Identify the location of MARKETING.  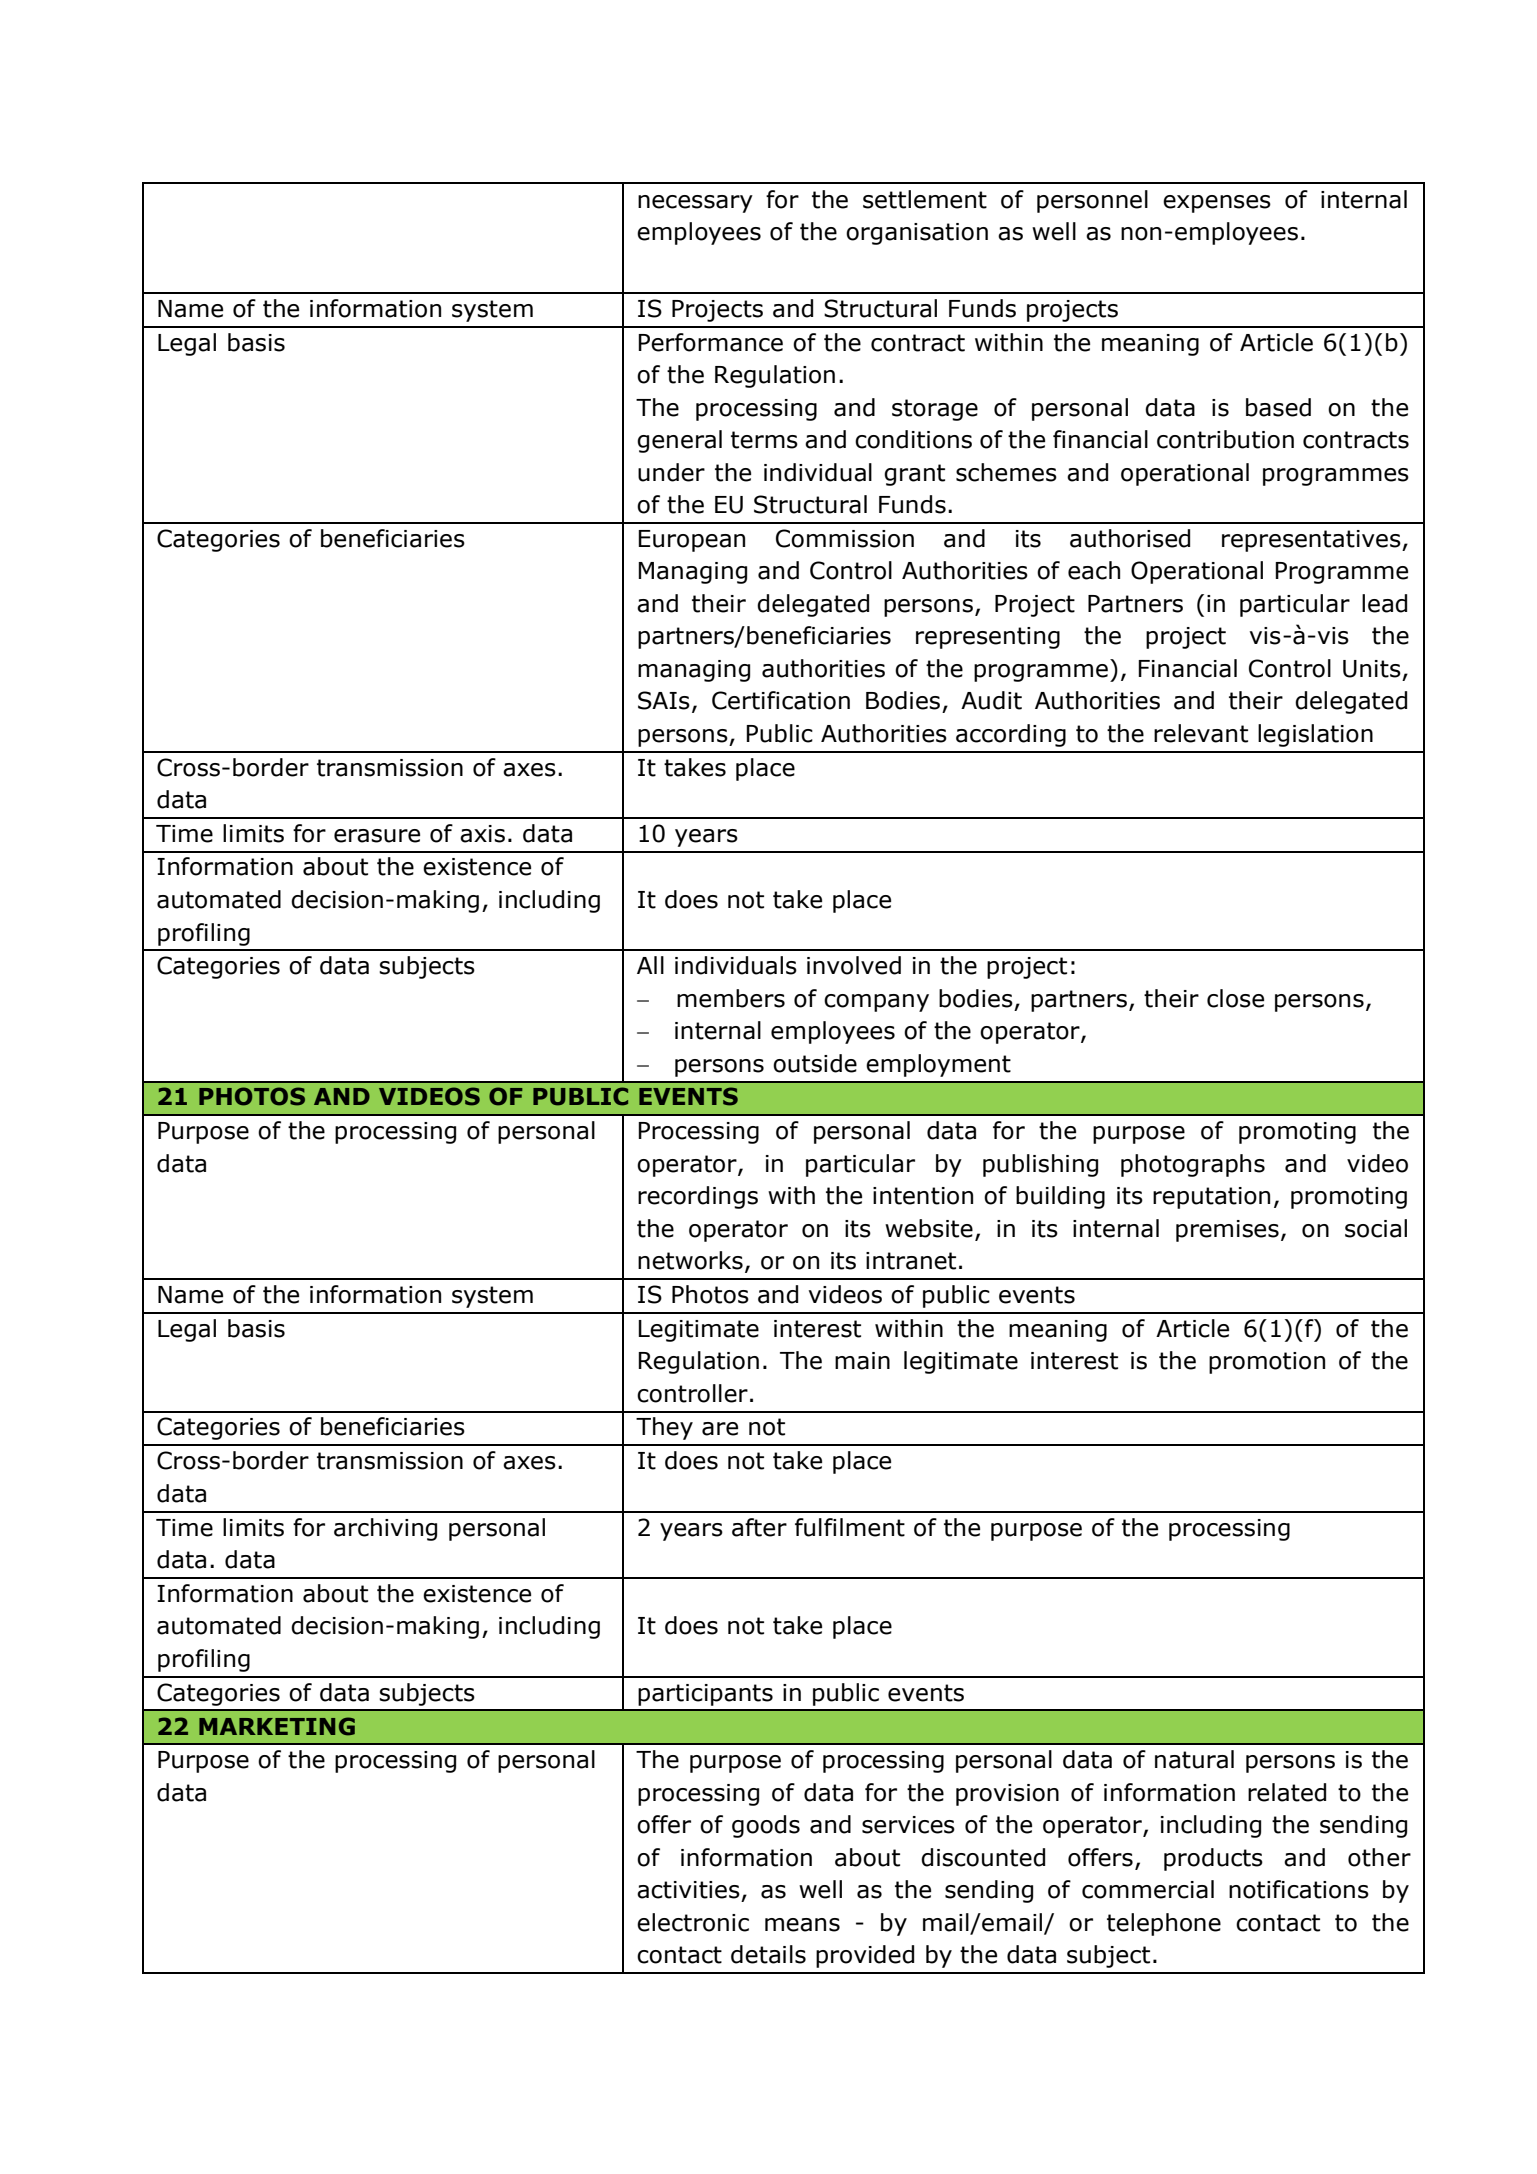
(277, 1726).
